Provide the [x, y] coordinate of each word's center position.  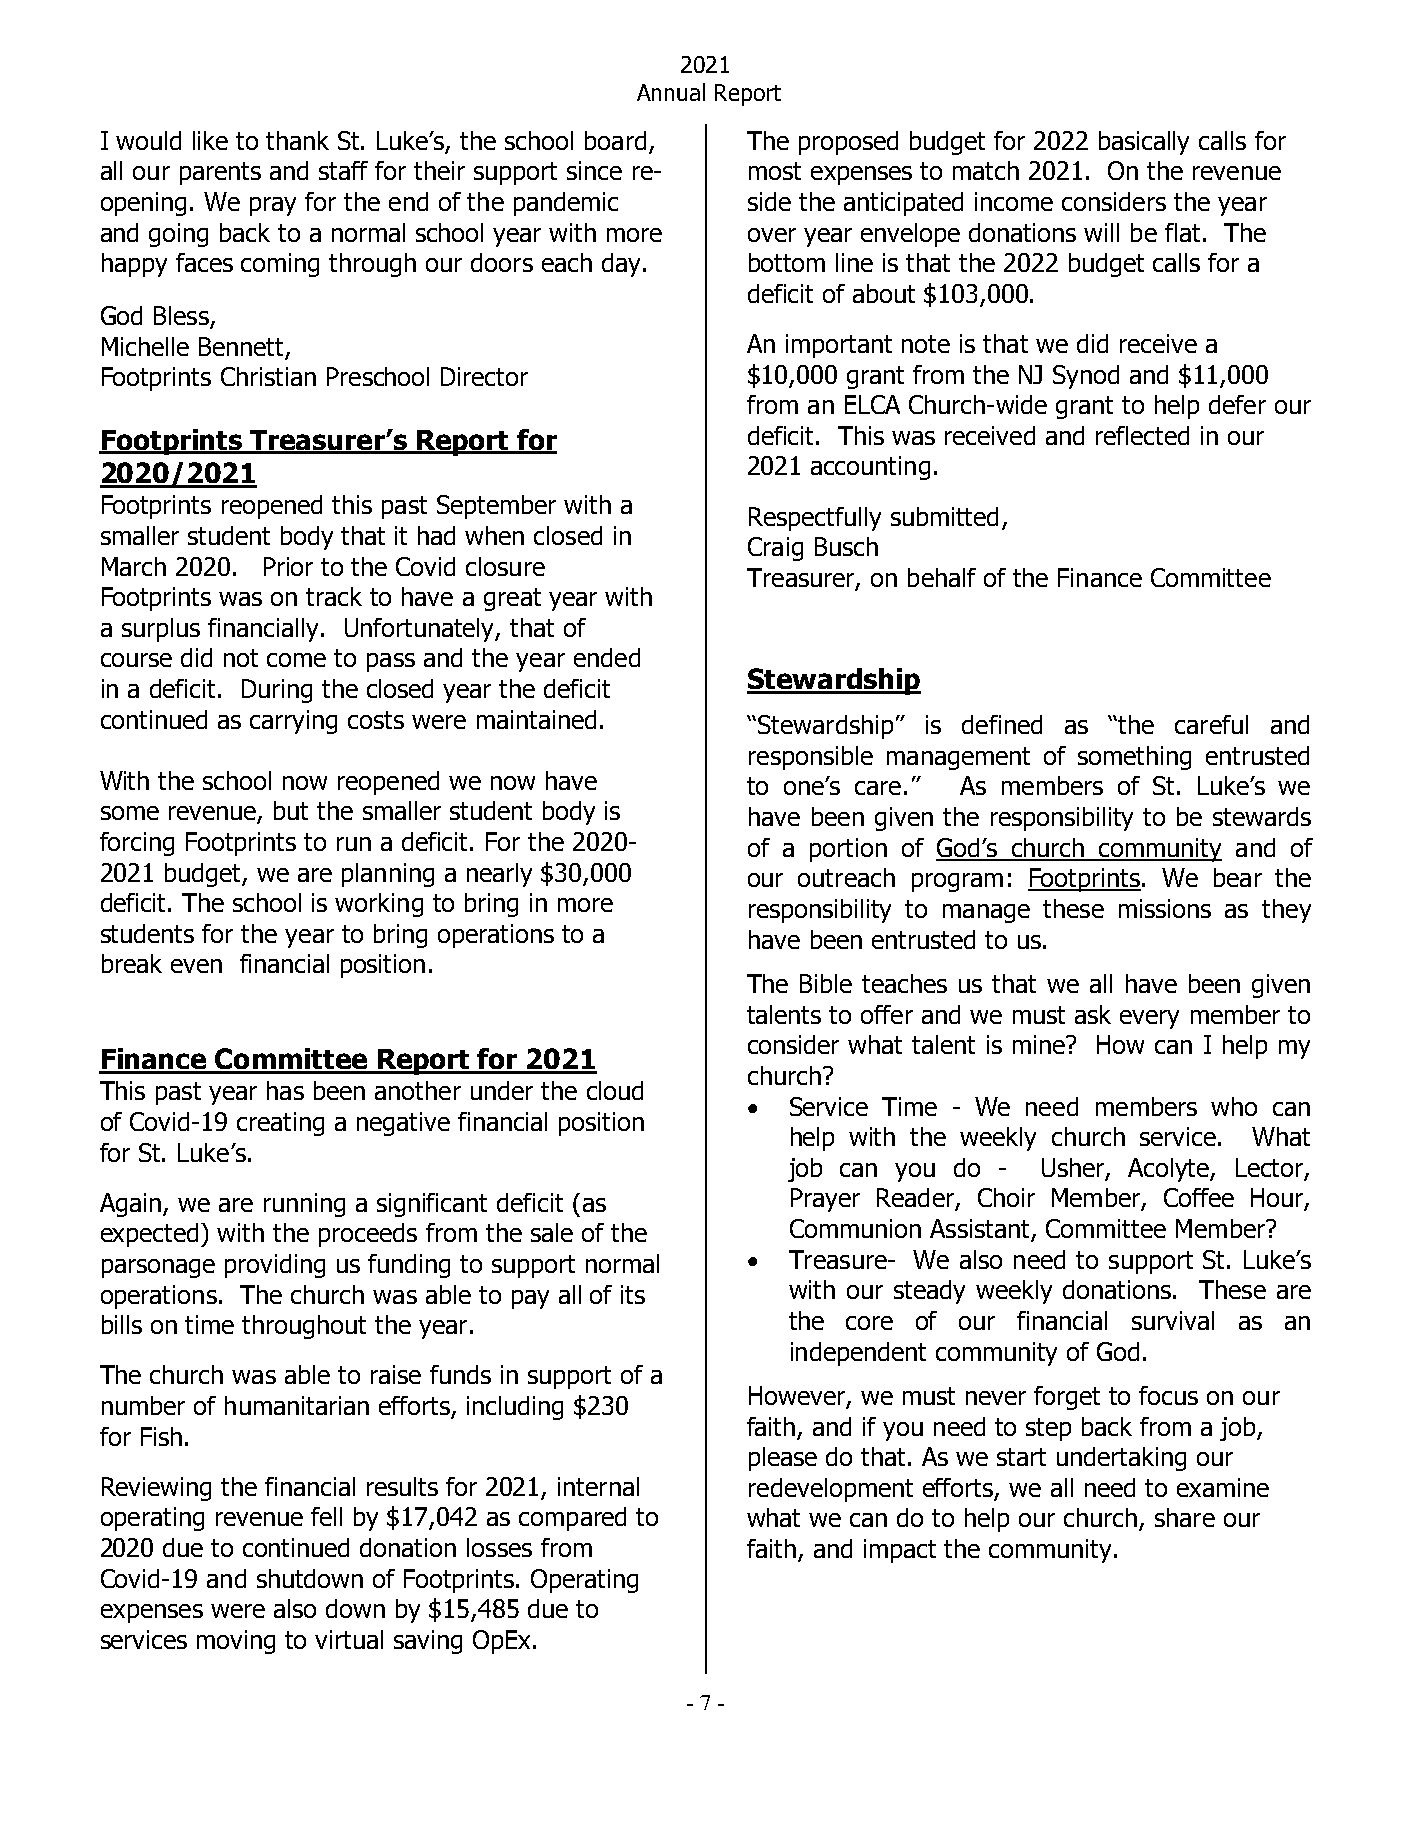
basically [1144, 143]
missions [1165, 908]
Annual [671, 92]
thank [297, 140]
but [291, 810]
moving [236, 1642]
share [1185, 1517]
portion [848, 850]
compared [572, 1519]
